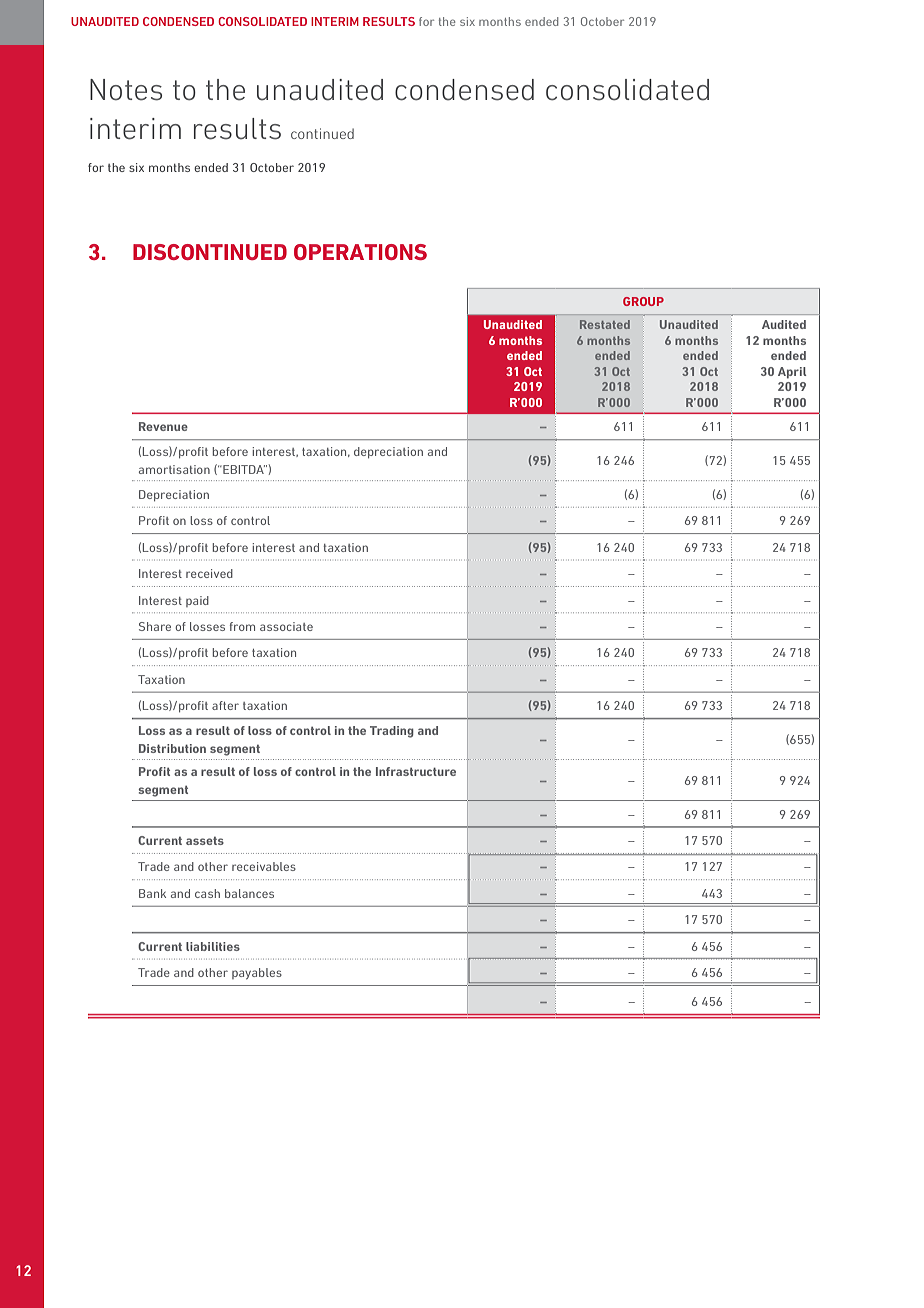 This screenshot has width=924, height=1308. What do you see at coordinates (264, 866) in the screenshot?
I see `receivables` at bounding box center [264, 866].
